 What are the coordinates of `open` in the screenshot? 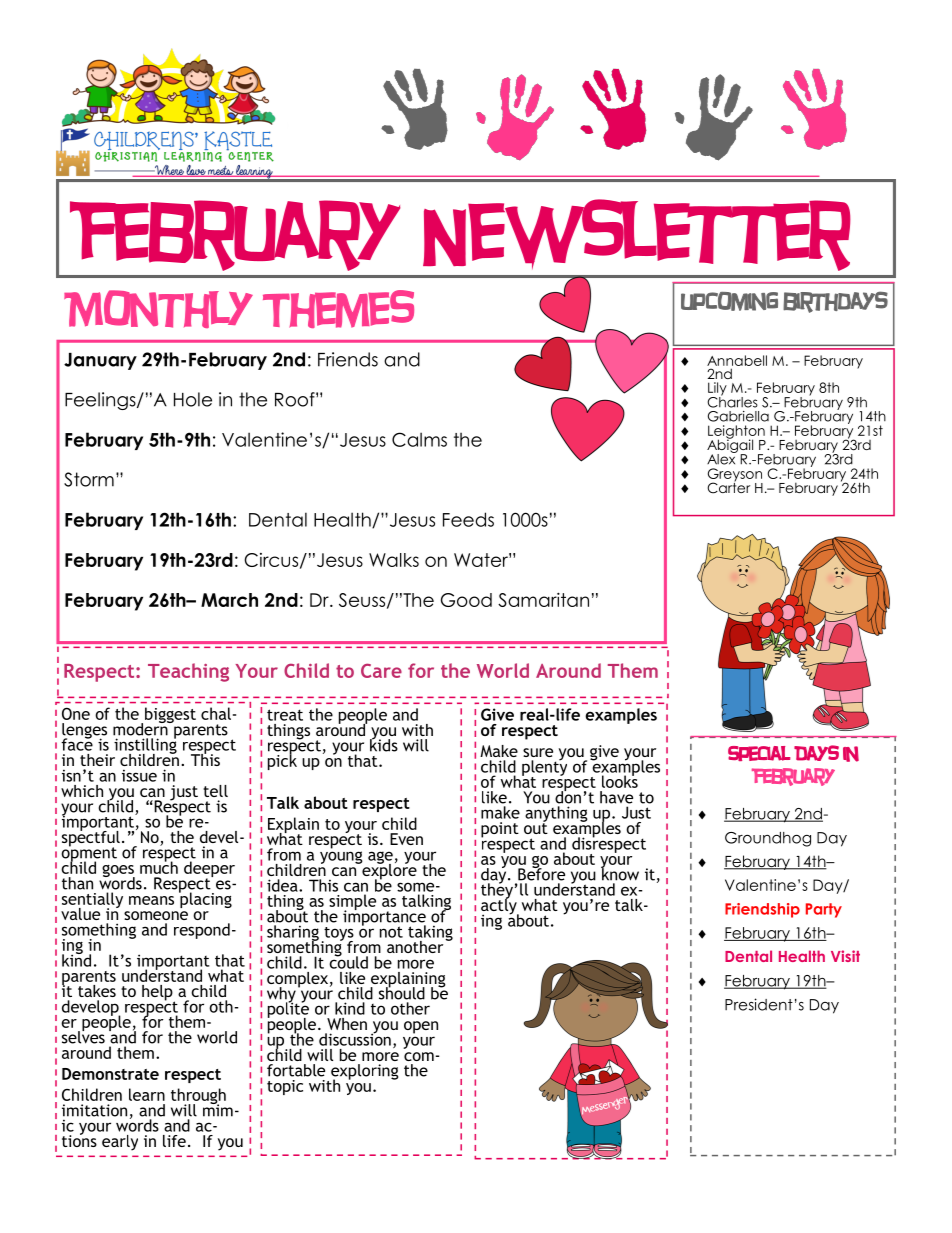 It's located at (421, 1027).
